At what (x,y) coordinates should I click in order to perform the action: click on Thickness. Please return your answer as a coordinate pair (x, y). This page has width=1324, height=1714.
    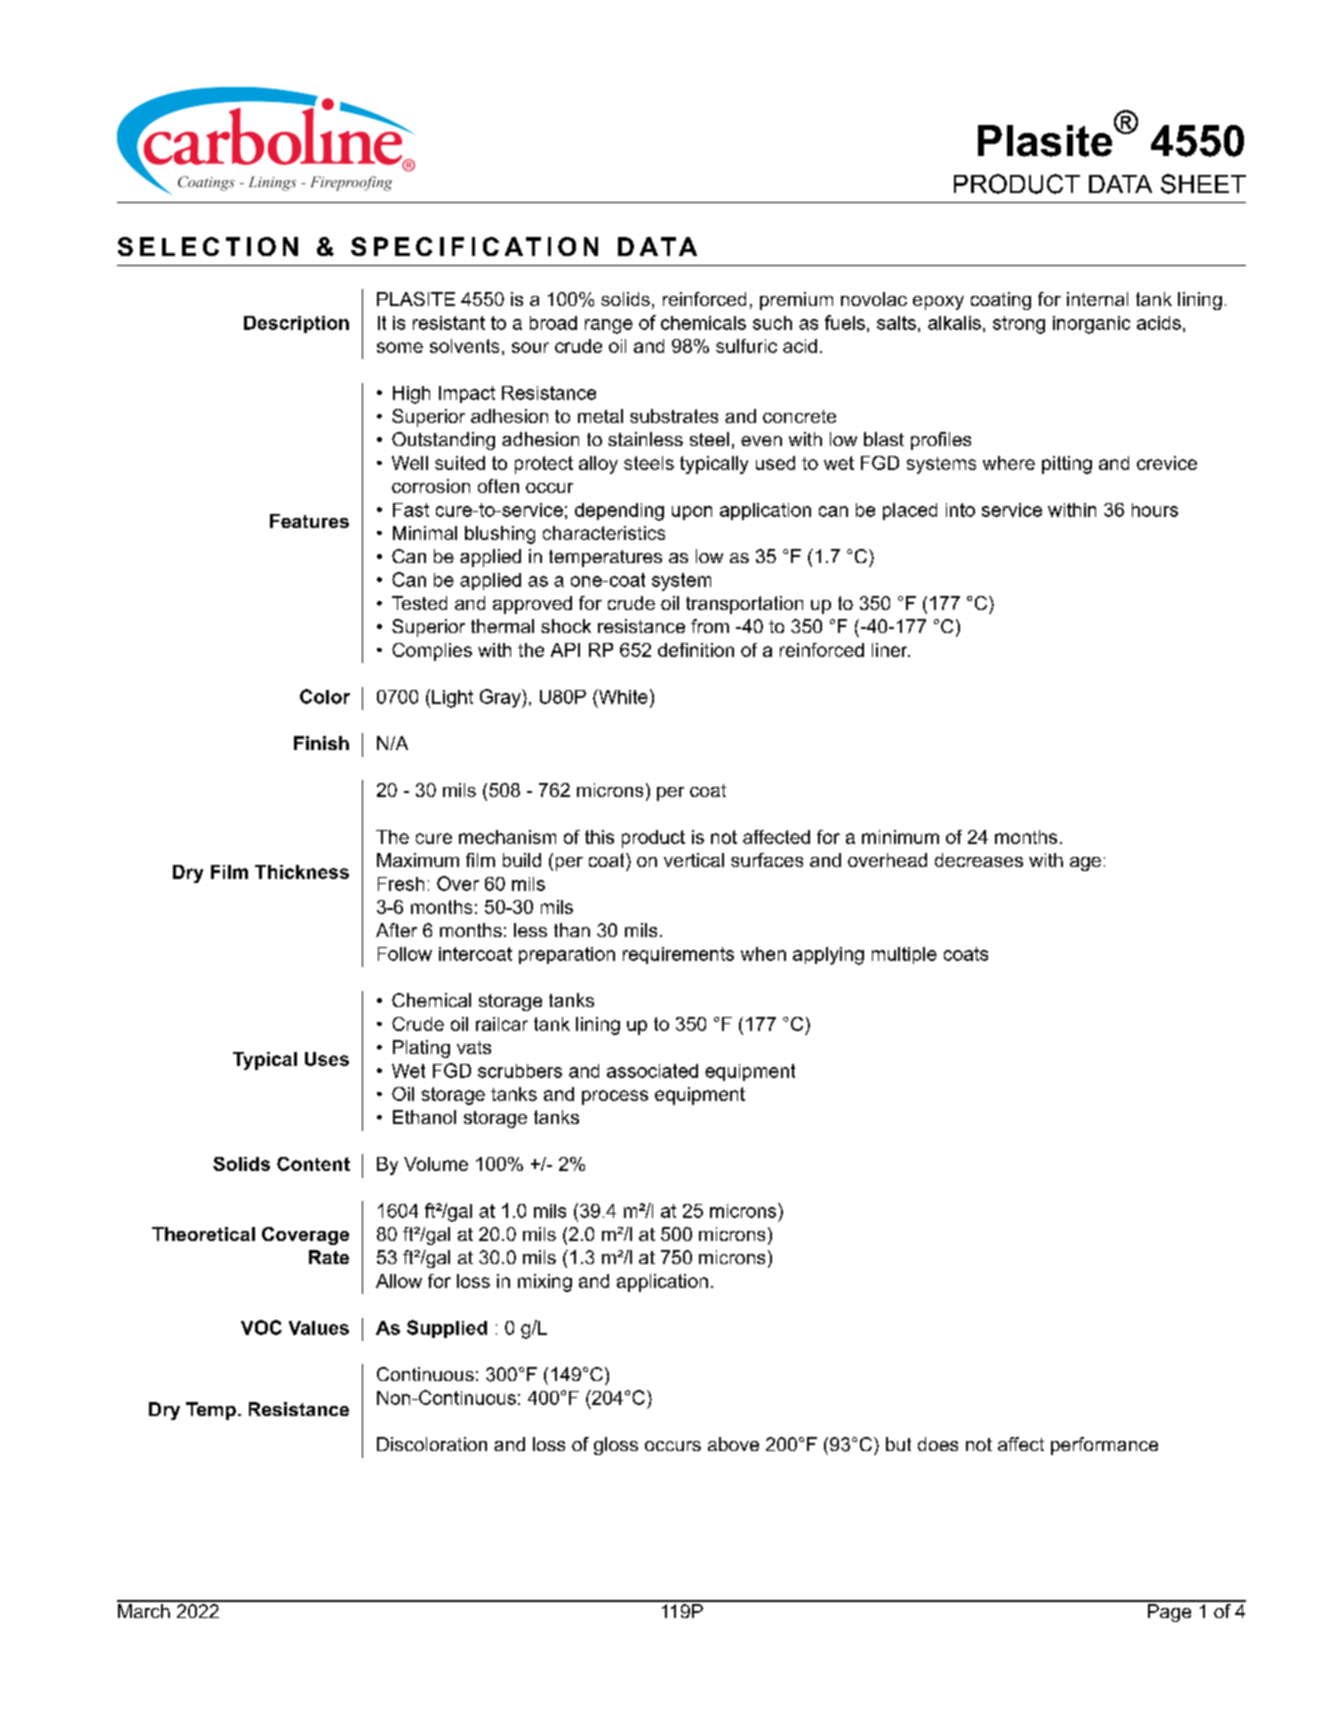
    Looking at the image, I should click on (302, 872).
